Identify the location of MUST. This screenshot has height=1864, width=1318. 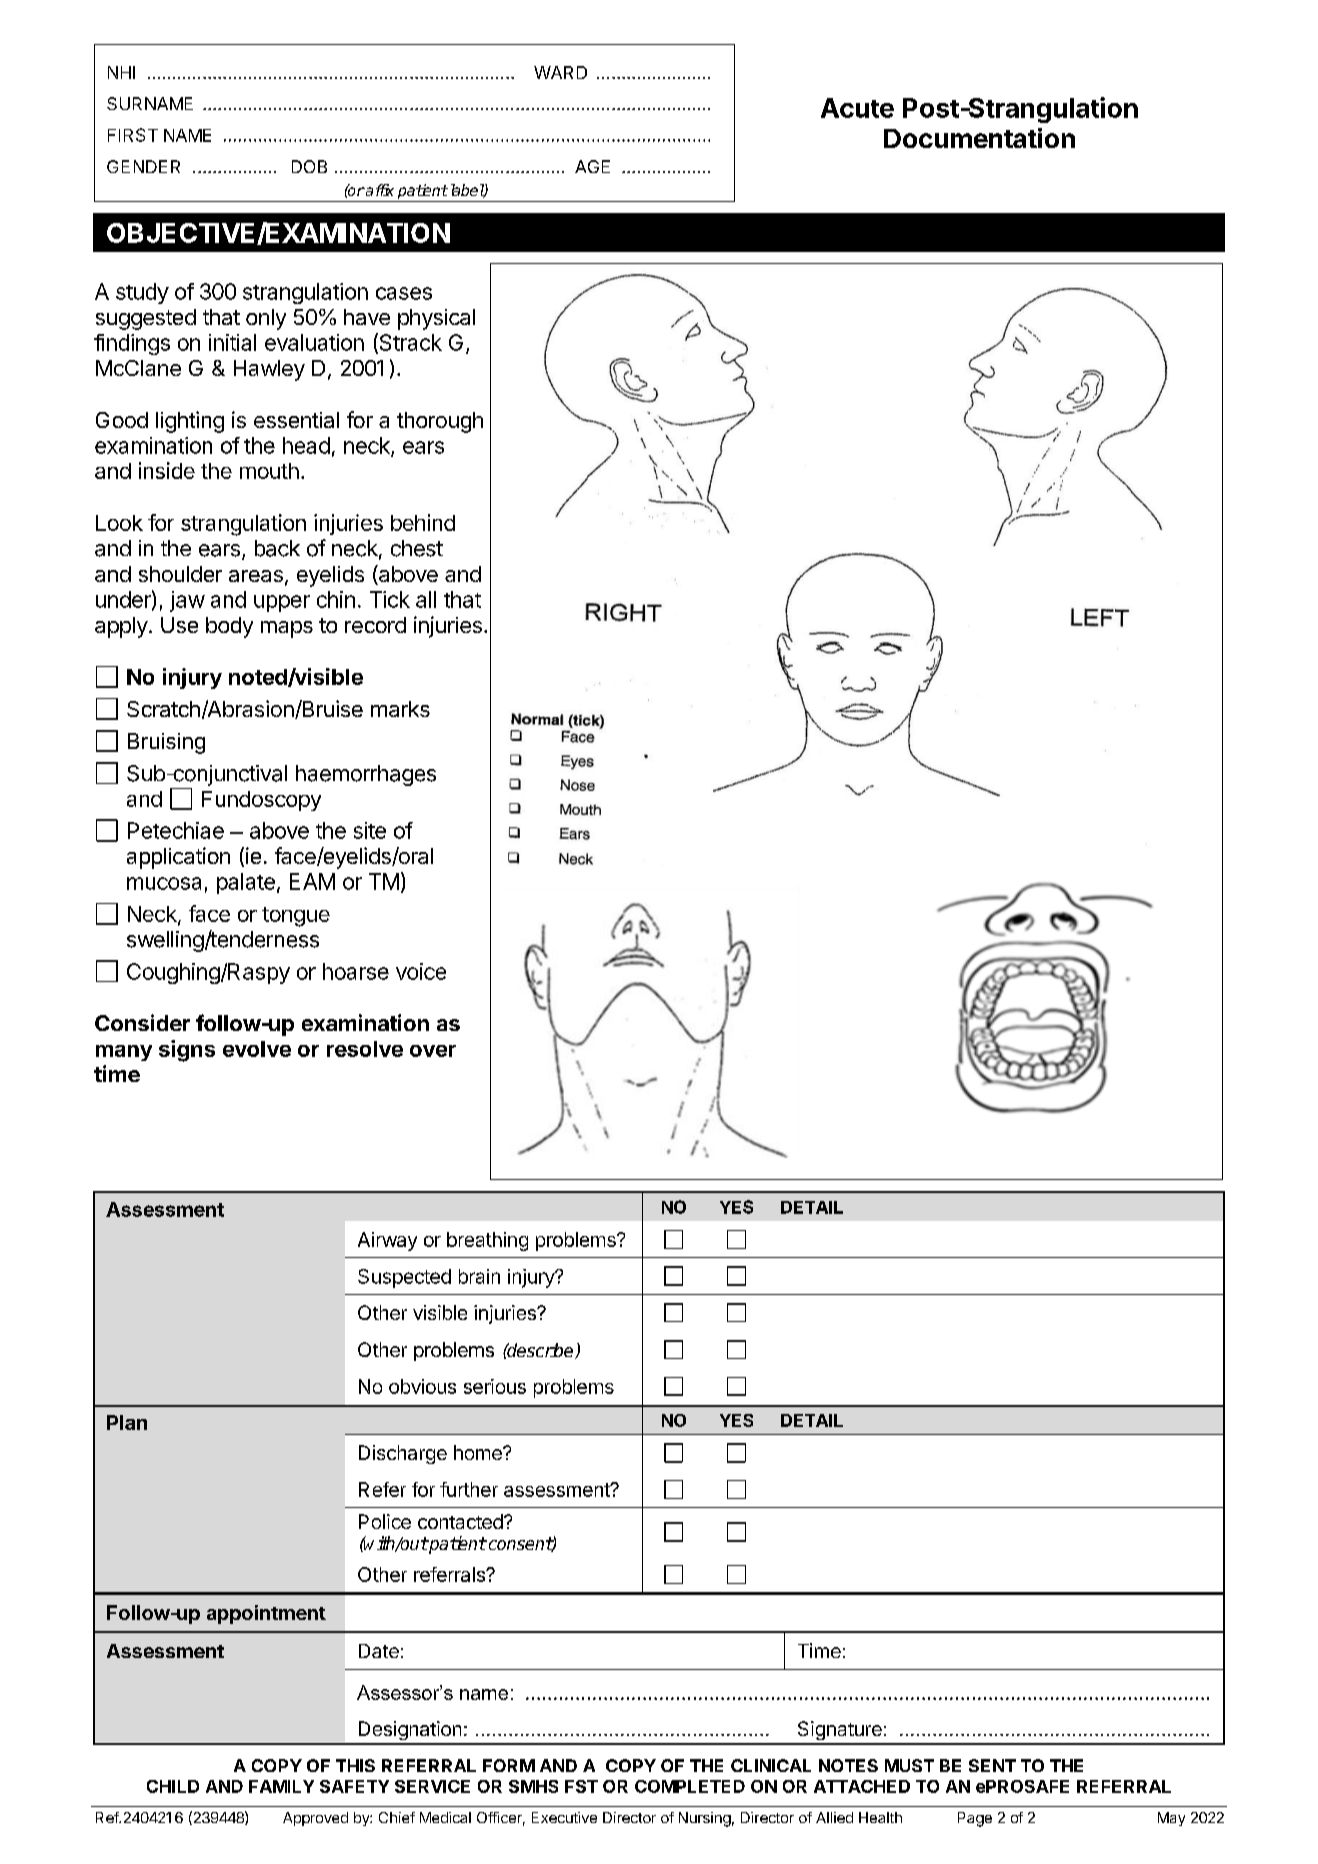
(909, 1765).
